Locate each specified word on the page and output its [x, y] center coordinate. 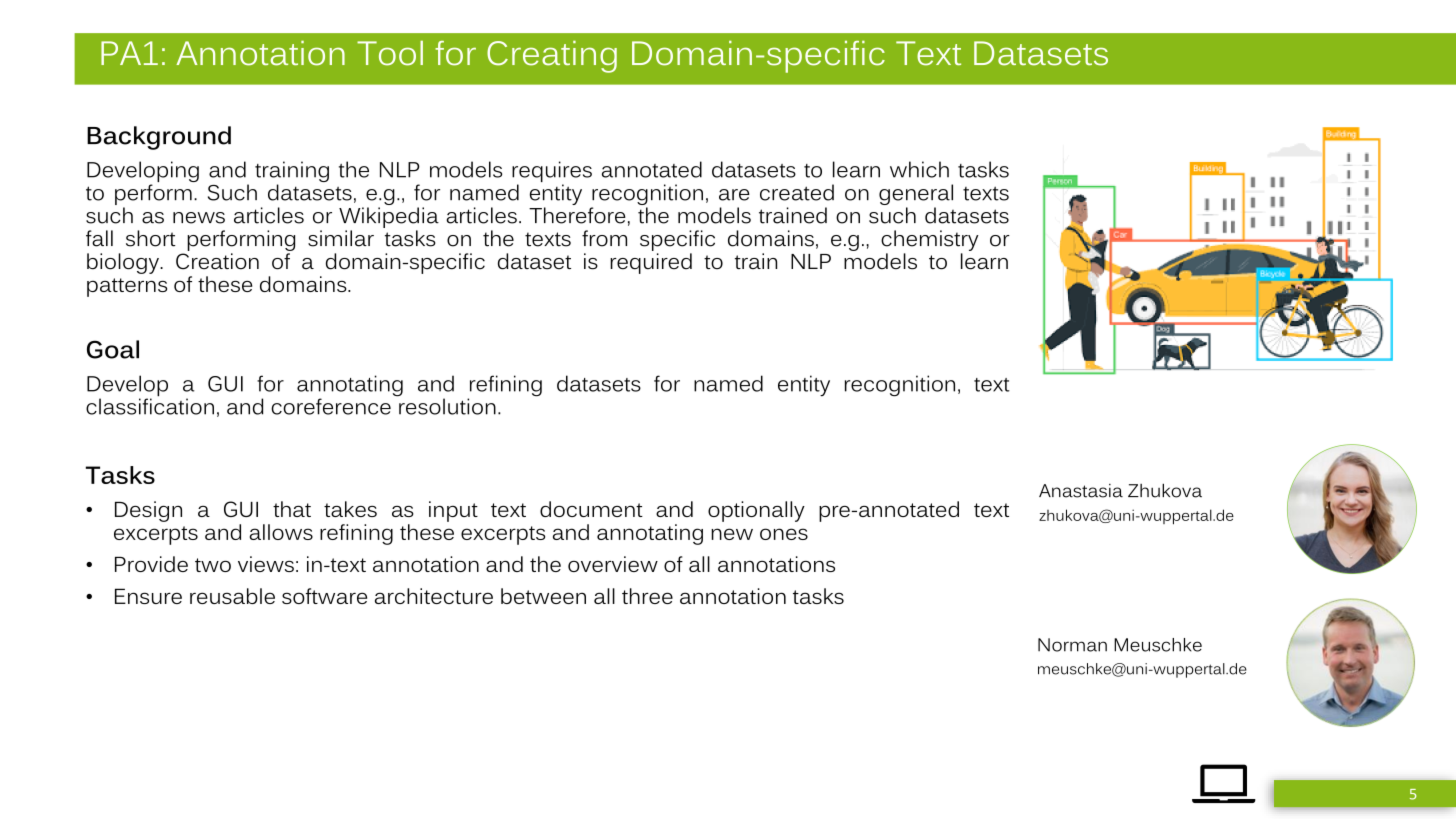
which [919, 169]
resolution [446, 405]
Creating [552, 57]
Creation [217, 261]
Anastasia [1081, 491]
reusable [232, 596]
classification [150, 405]
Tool [390, 53]
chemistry [930, 240]
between [543, 596]
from [604, 238]
